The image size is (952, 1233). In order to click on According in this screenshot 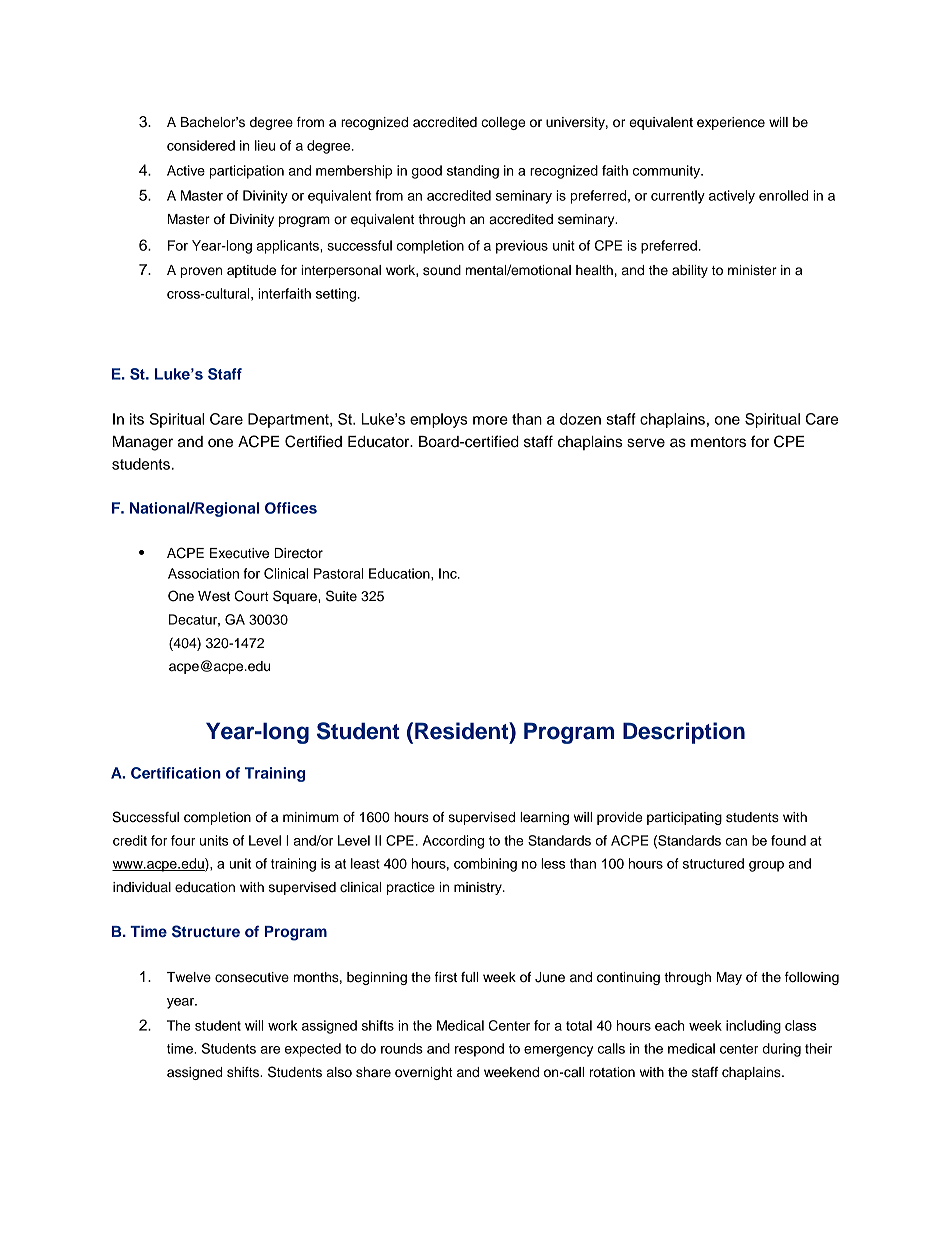, I will do `click(453, 842)`.
